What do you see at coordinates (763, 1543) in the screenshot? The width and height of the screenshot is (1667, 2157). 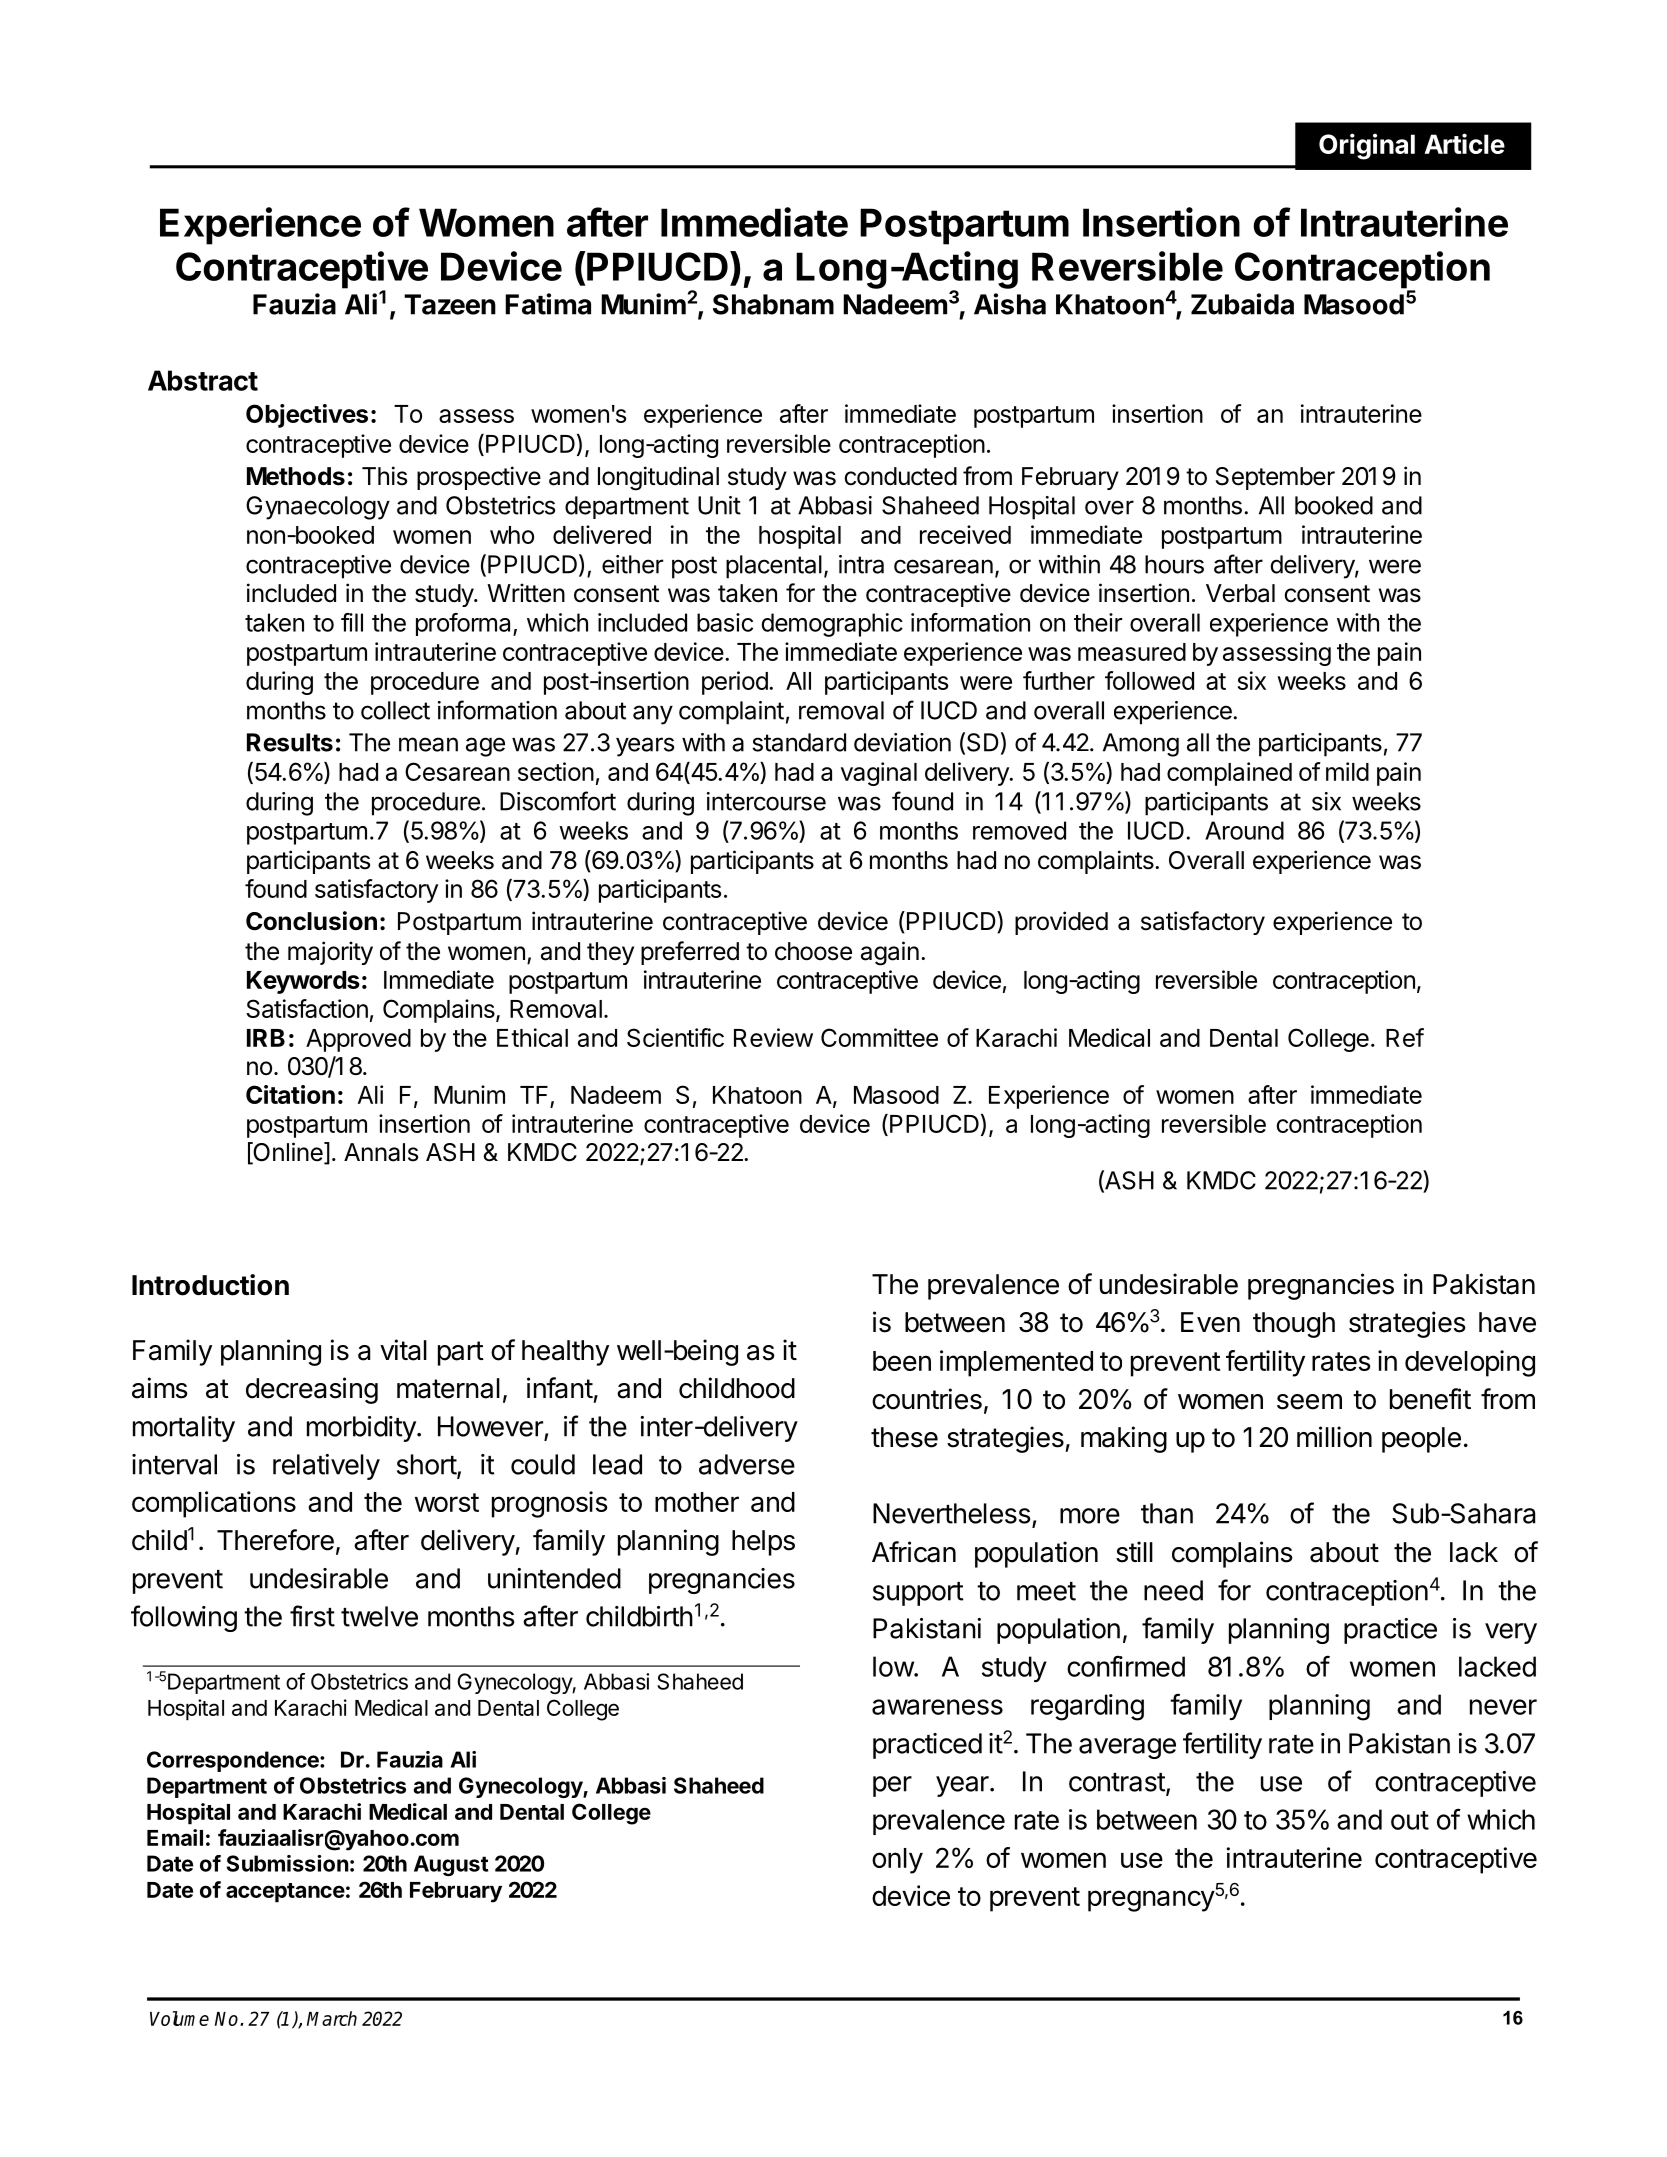 I see `helps` at bounding box center [763, 1543].
